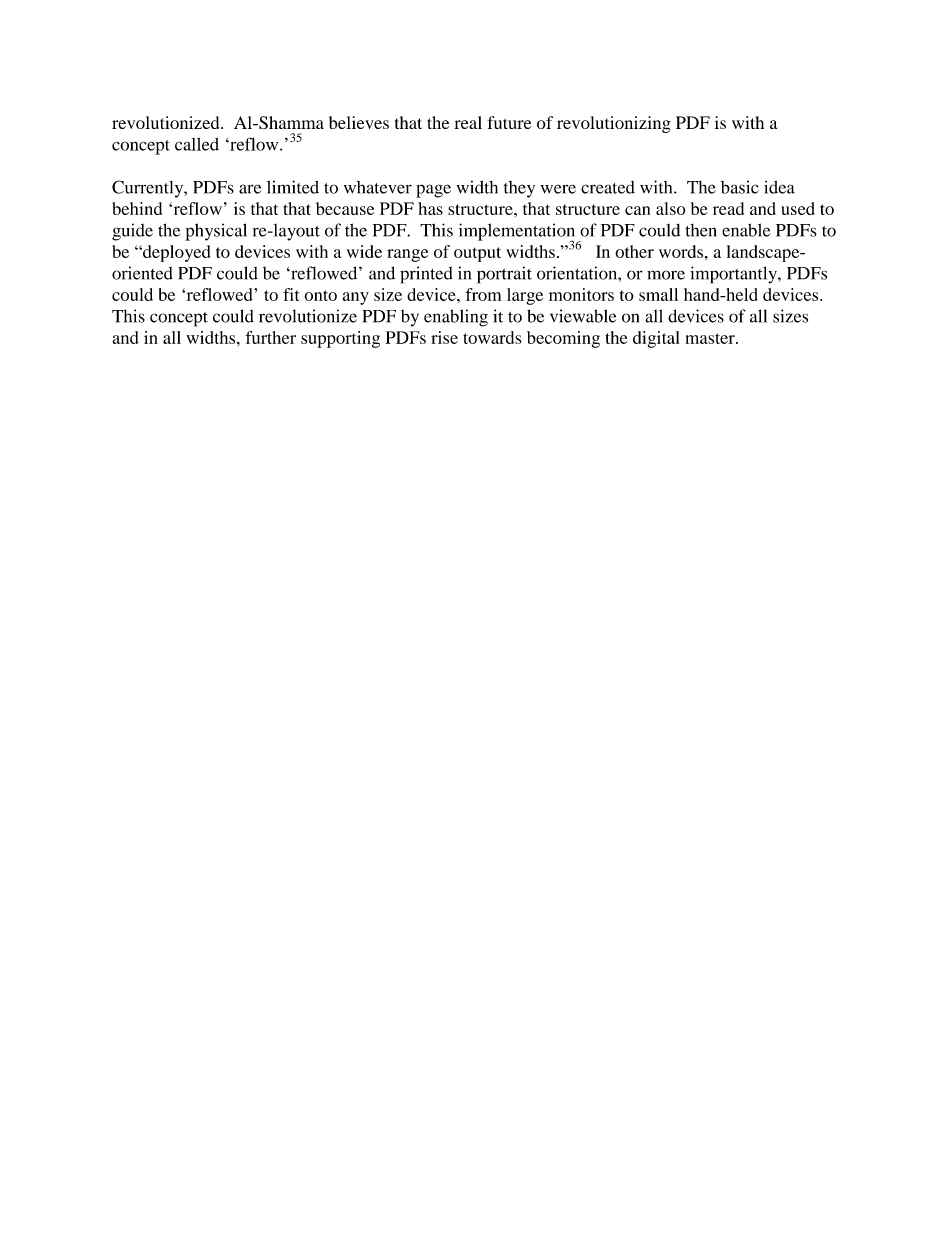 Image resolution: width=952 pixels, height=1233 pixels. What do you see at coordinates (740, 187) in the screenshot?
I see `basic` at bounding box center [740, 187].
